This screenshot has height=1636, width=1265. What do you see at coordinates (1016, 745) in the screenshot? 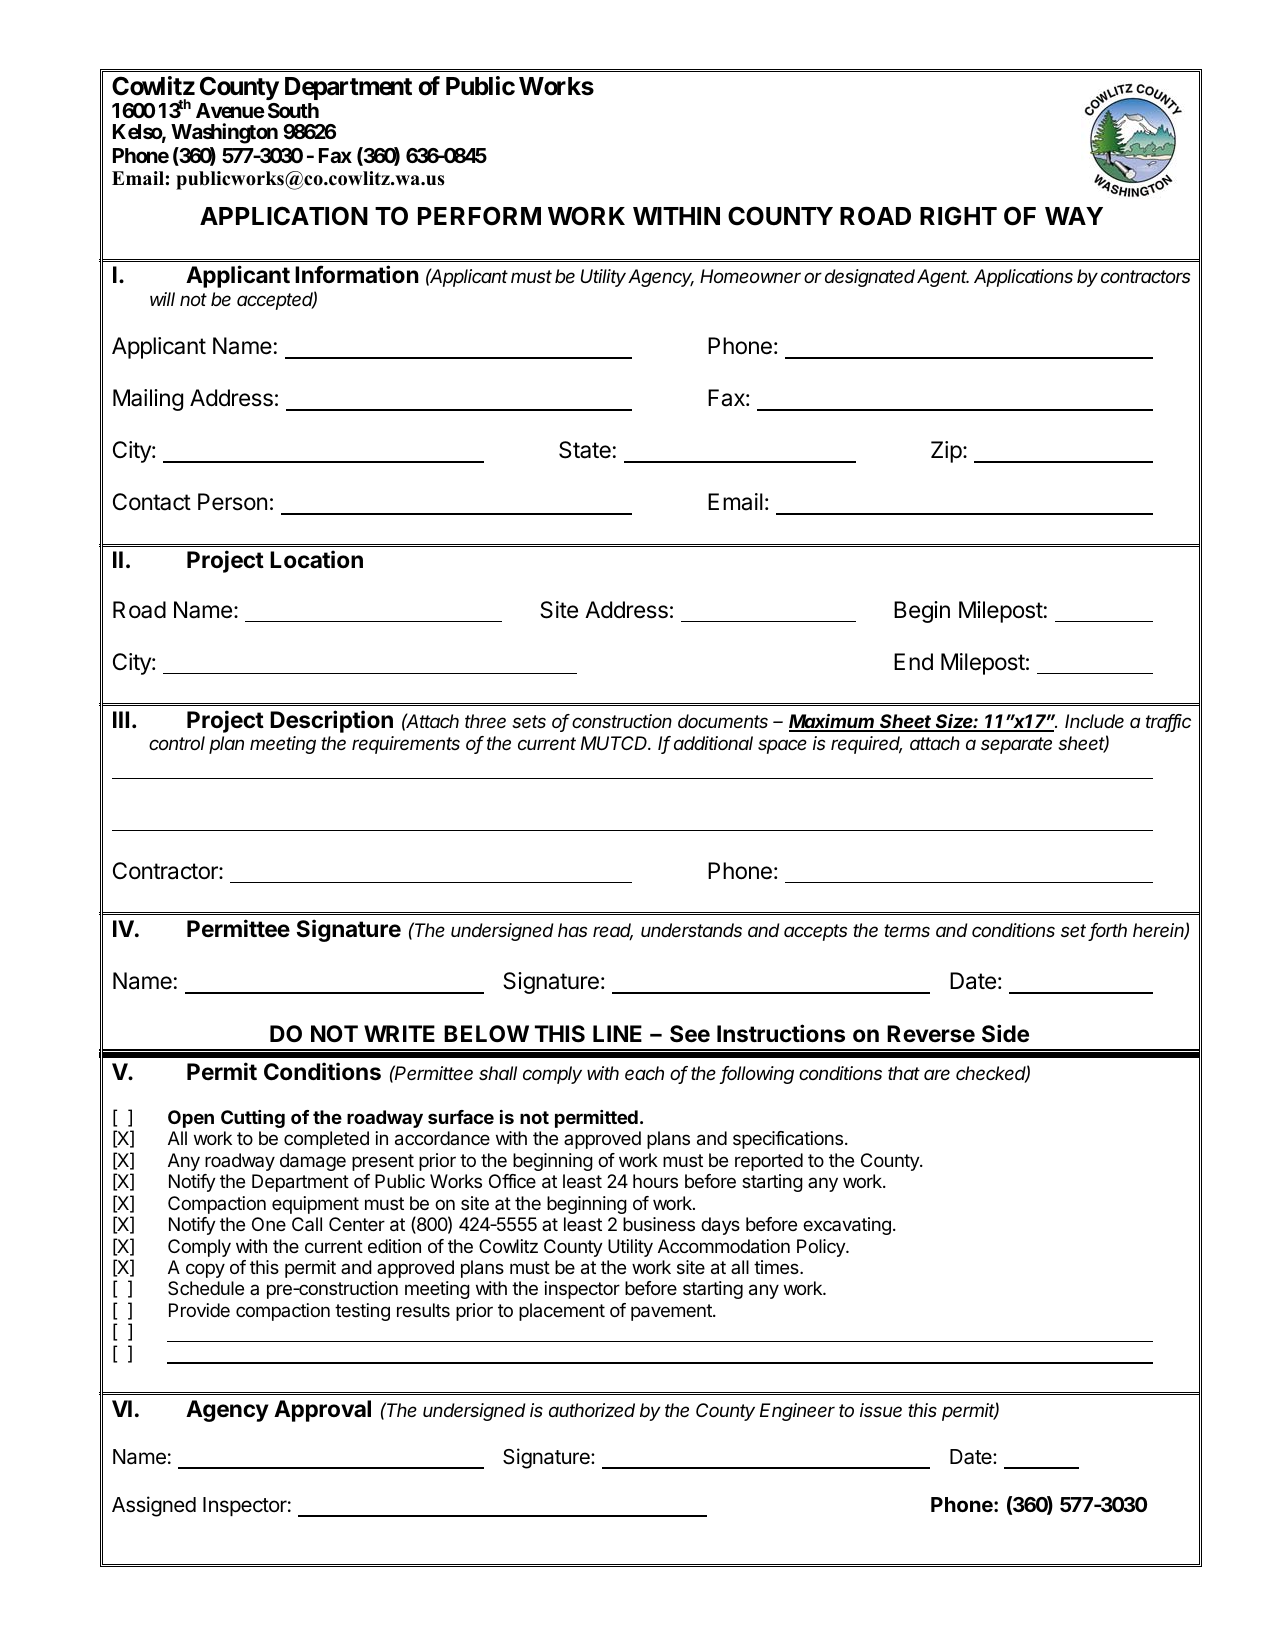
I see `separate` at bounding box center [1016, 745].
